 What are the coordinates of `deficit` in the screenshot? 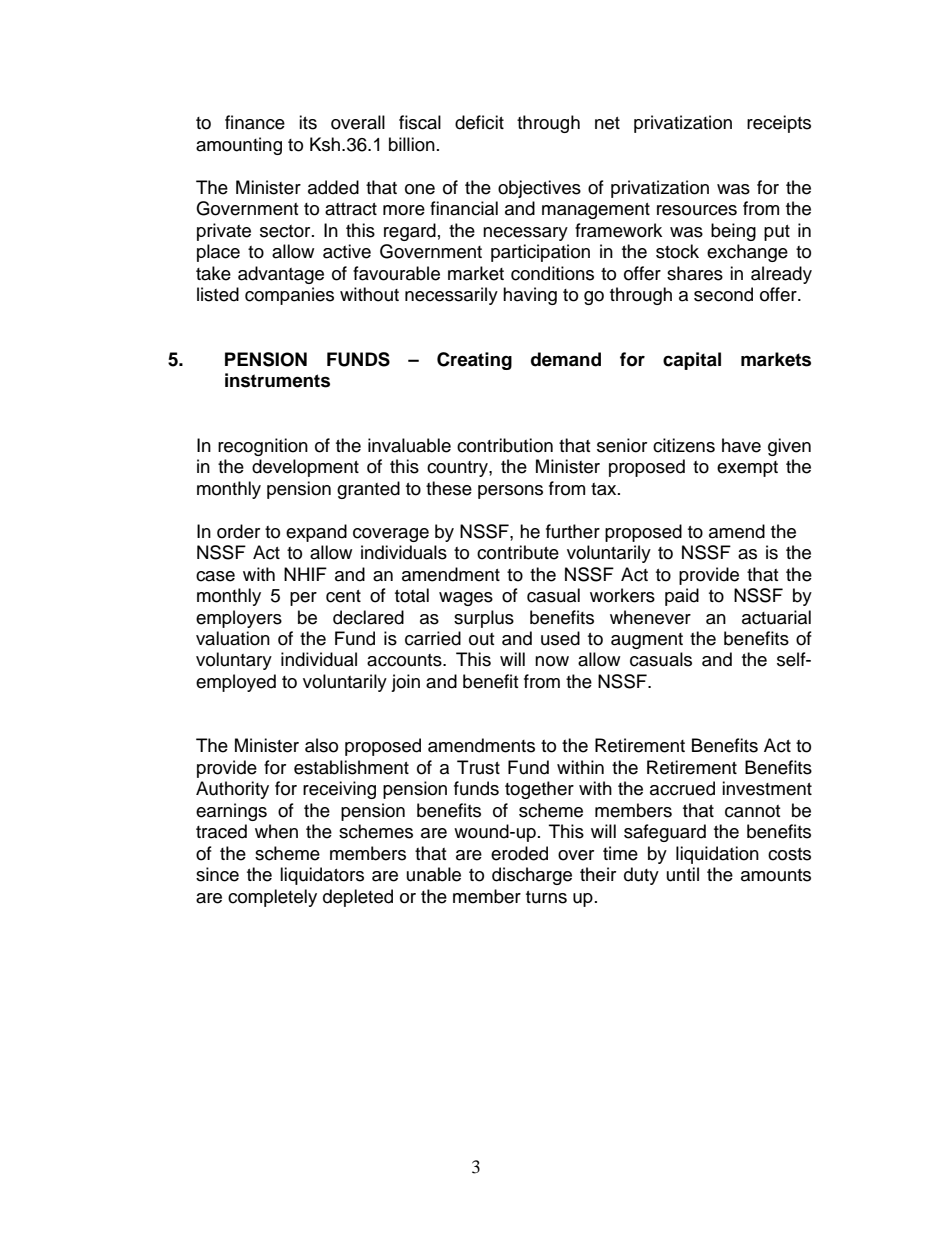 It's located at (479, 122).
